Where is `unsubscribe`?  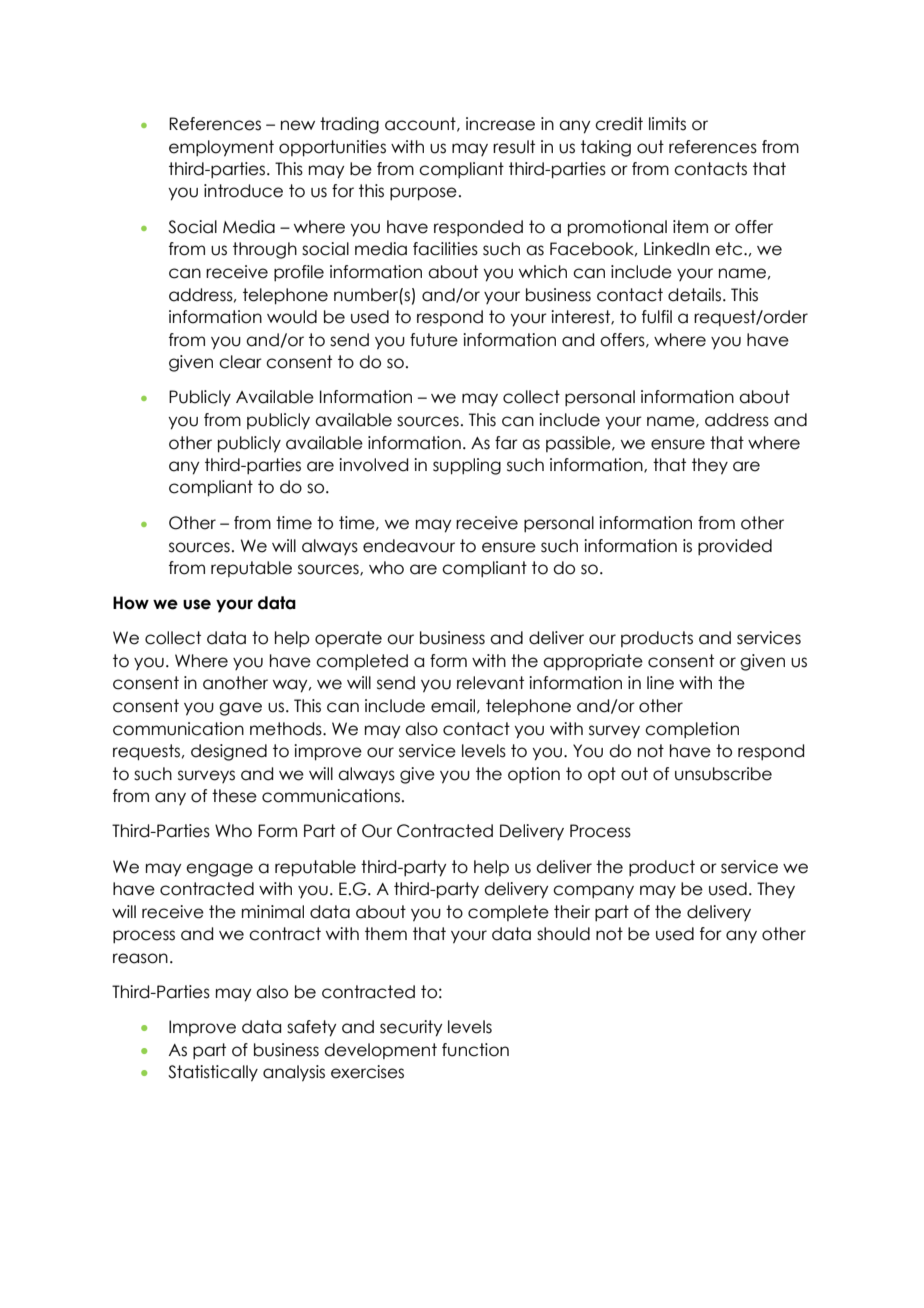
unsubscribe is located at coordinates (723, 774).
